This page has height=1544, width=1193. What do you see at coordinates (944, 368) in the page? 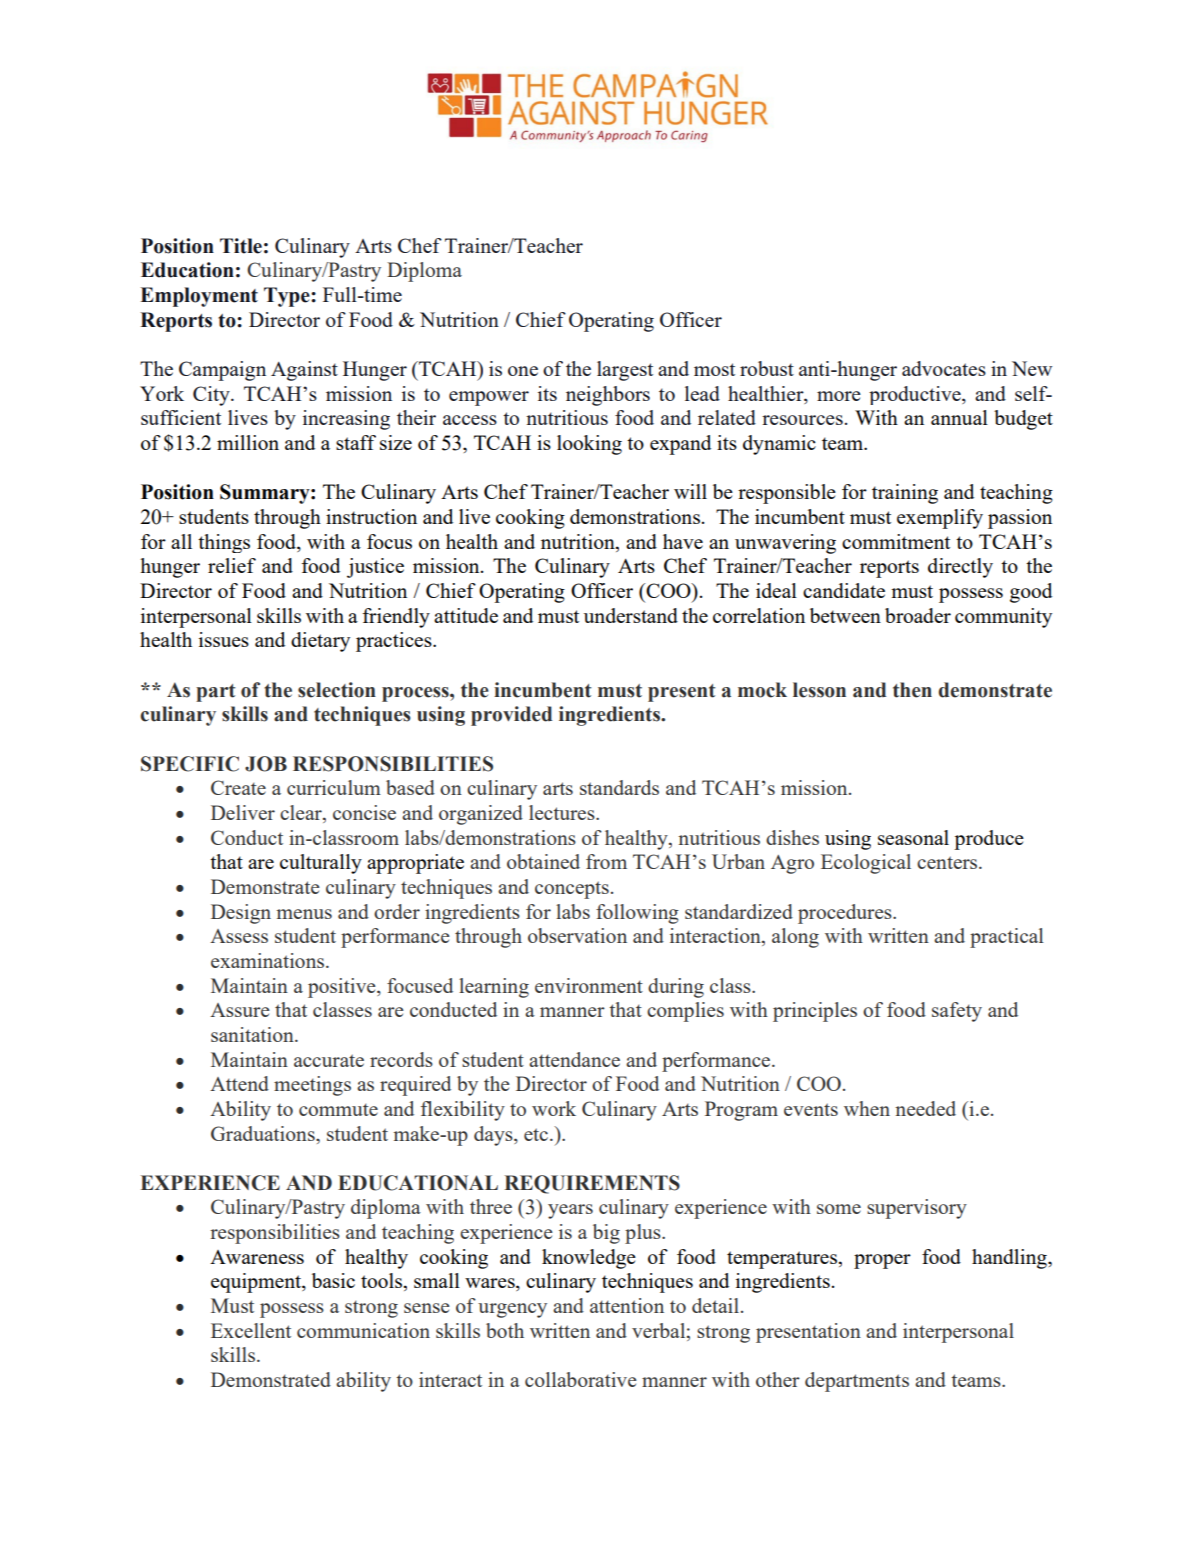
I see `advocates` at bounding box center [944, 368].
